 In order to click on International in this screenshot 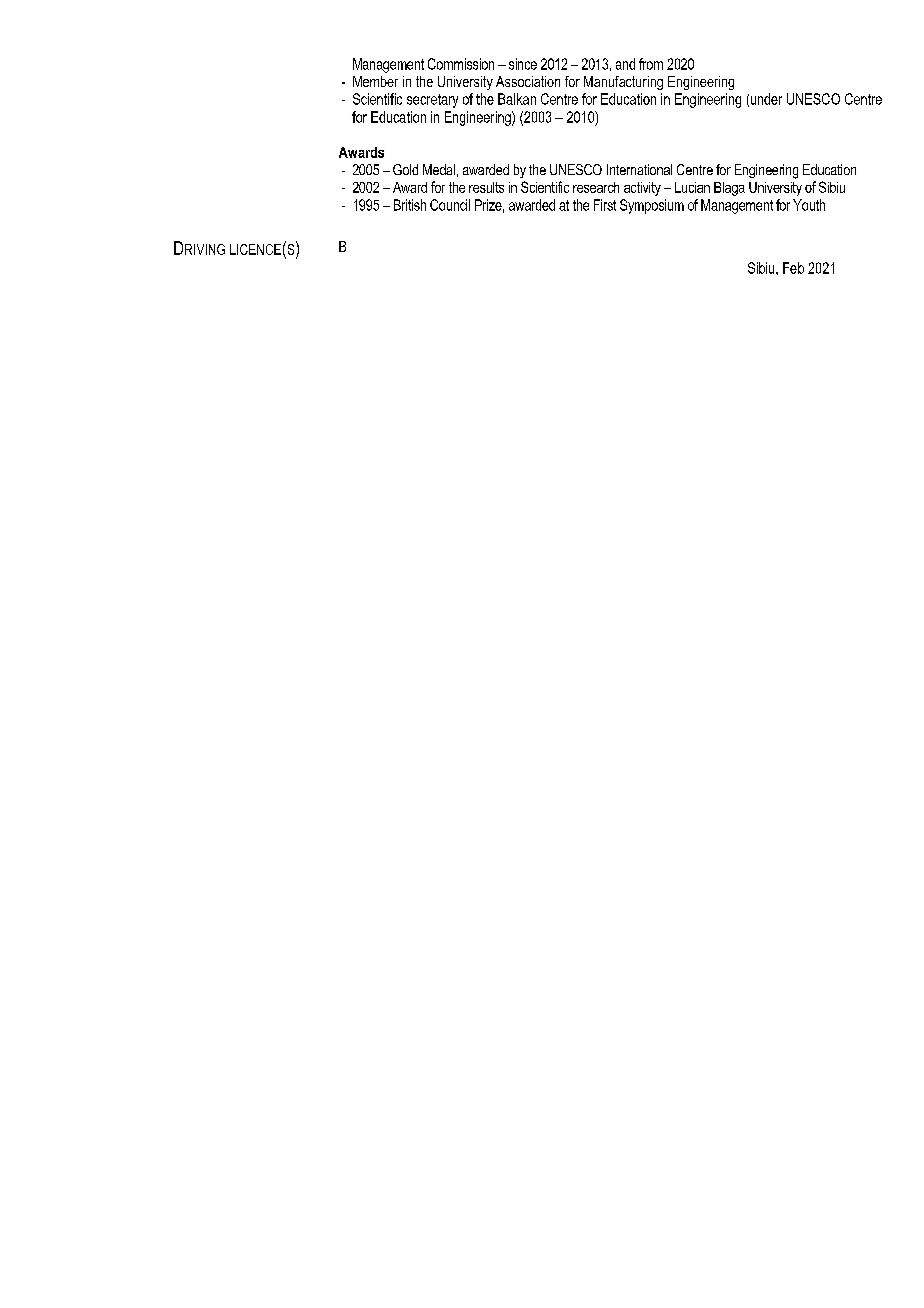, I will do `click(639, 169)`.
